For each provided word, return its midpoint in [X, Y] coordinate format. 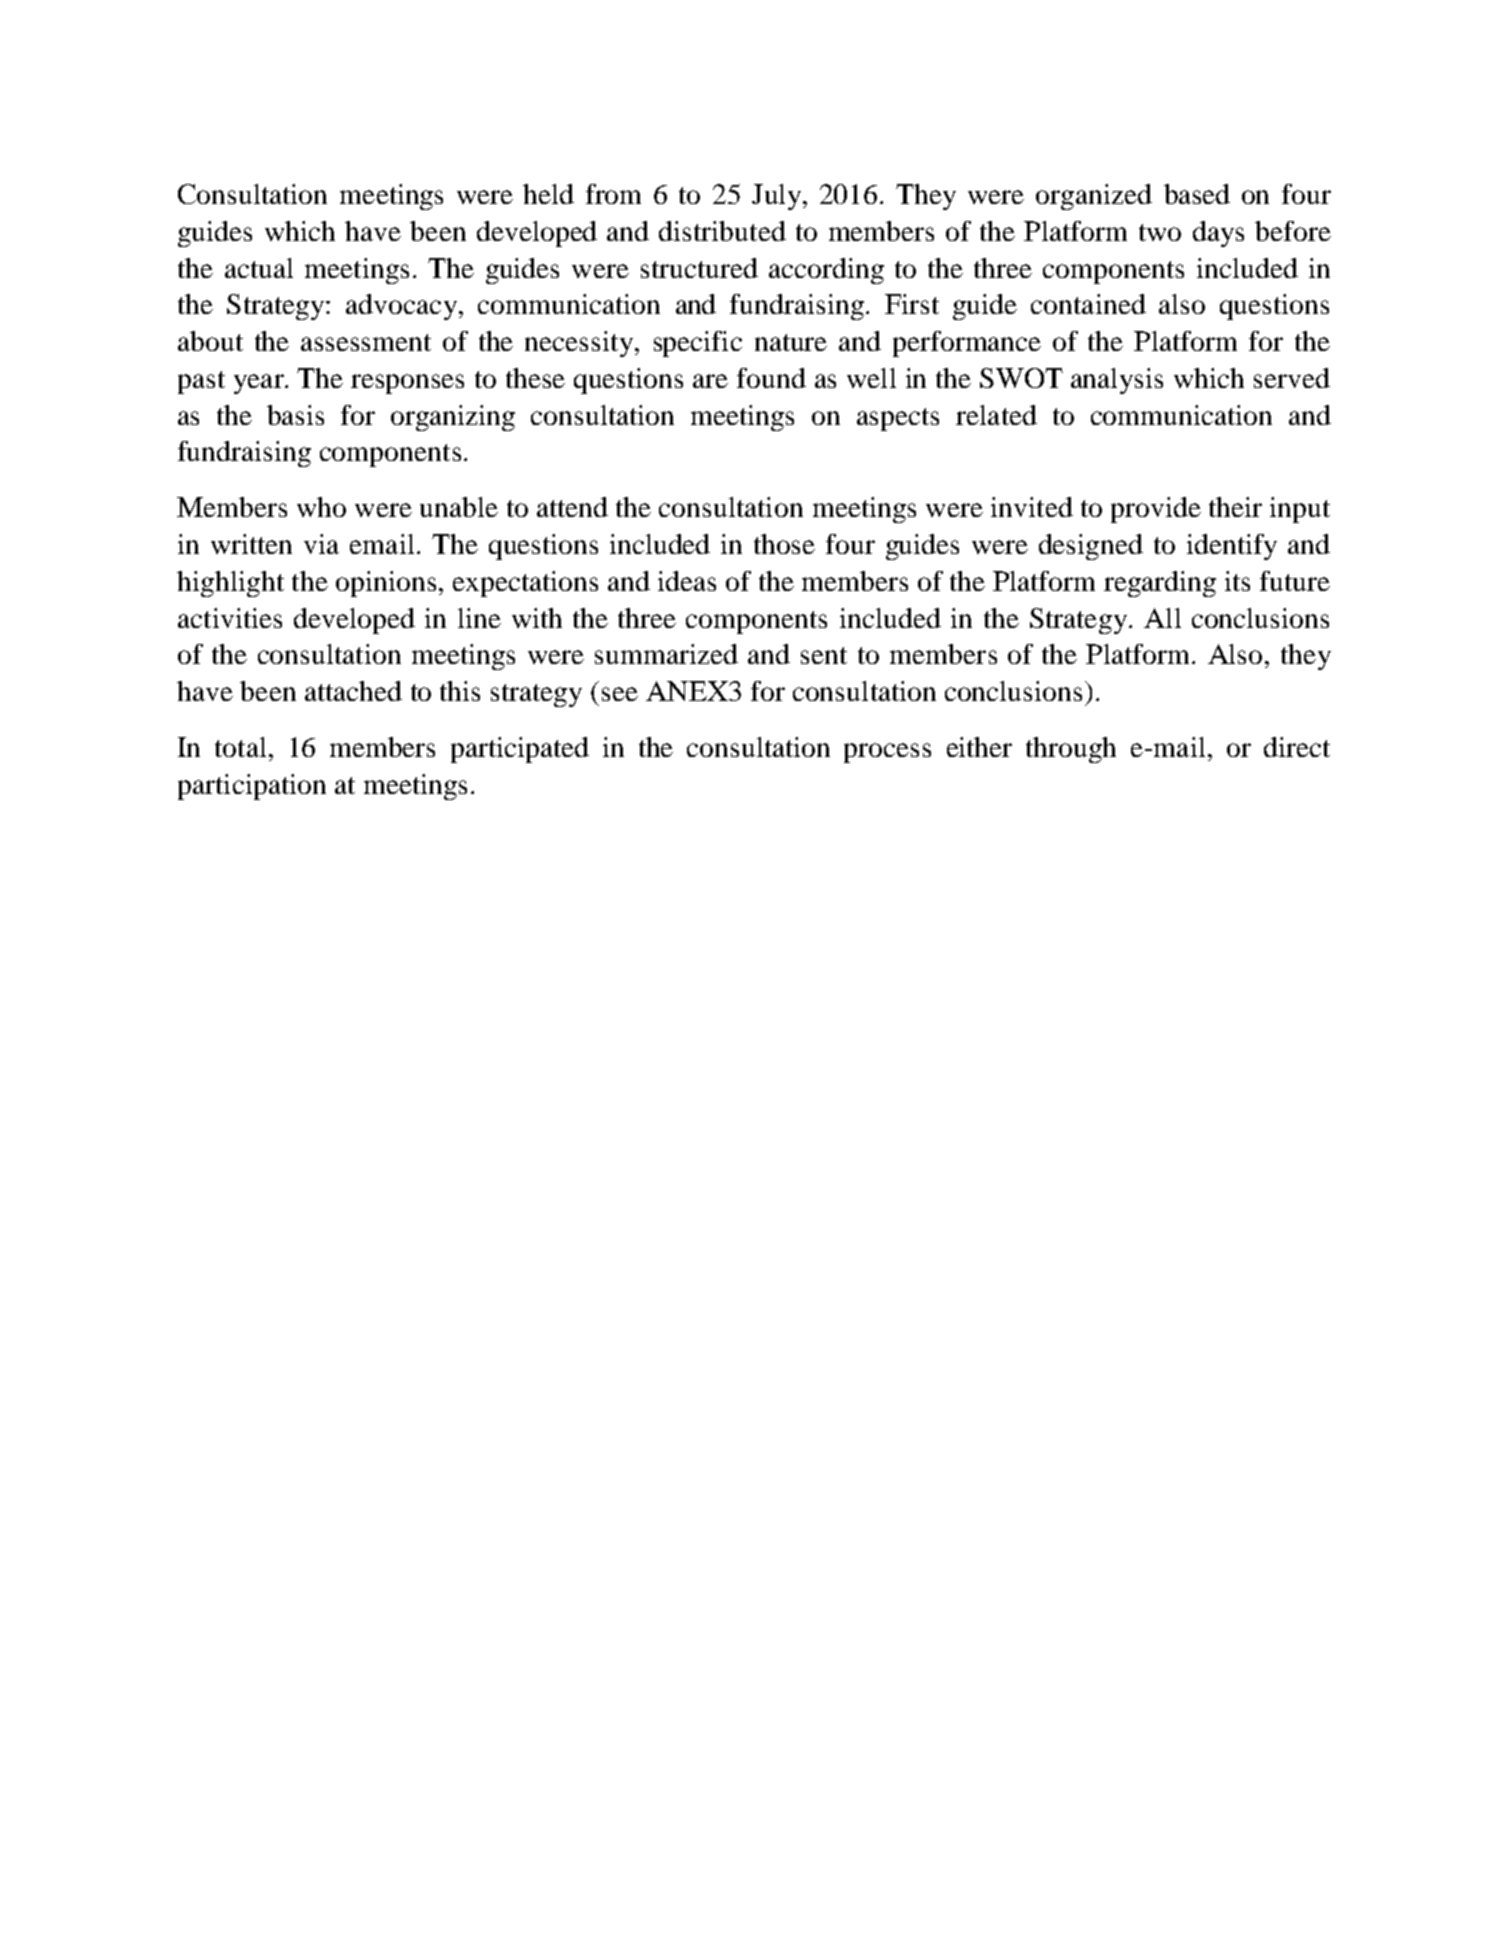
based [1197, 194]
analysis [1117, 381]
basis [295, 415]
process [887, 753]
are [710, 381]
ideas [687, 581]
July [778, 197]
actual [259, 268]
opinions [386, 584]
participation [252, 787]
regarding [1160, 584]
